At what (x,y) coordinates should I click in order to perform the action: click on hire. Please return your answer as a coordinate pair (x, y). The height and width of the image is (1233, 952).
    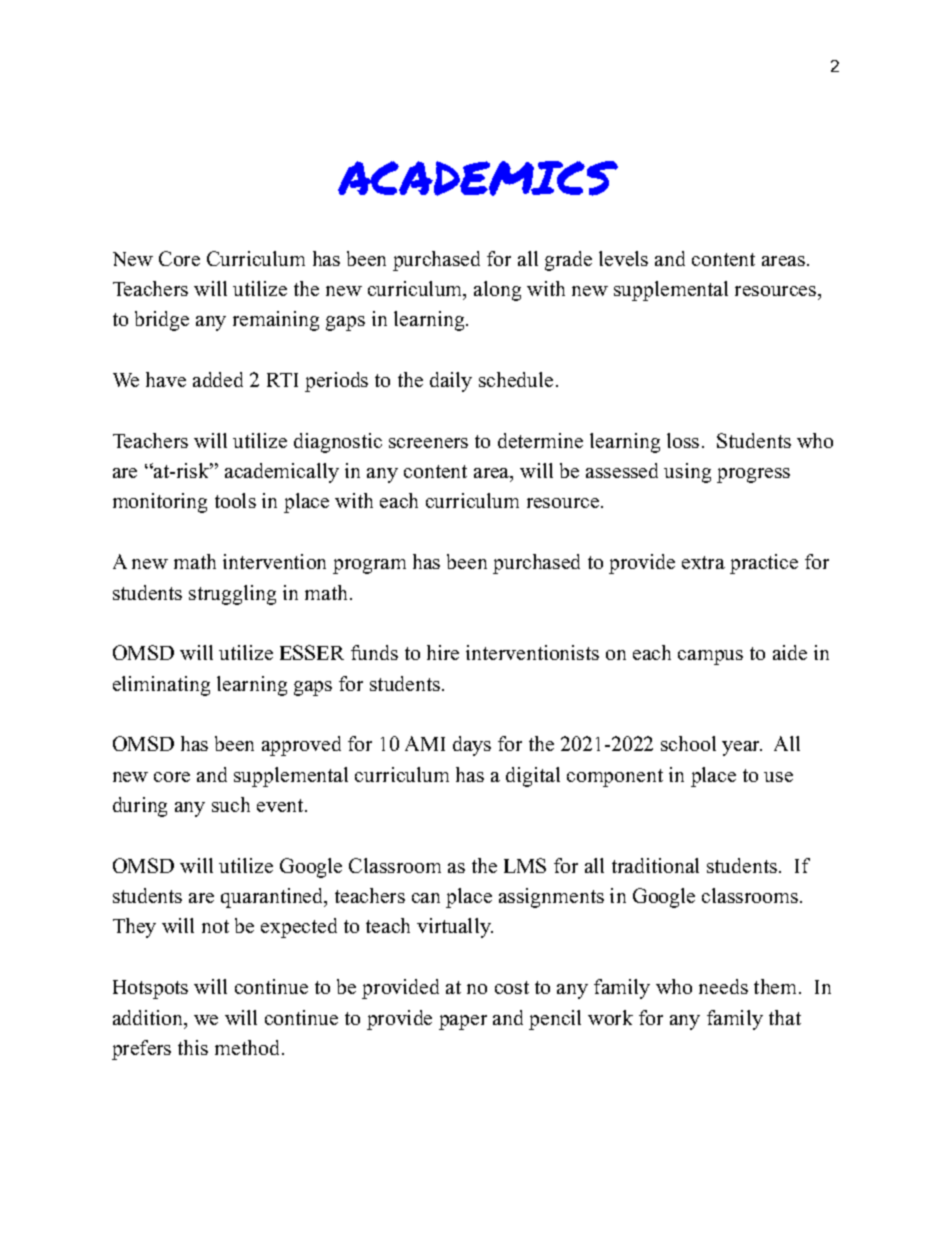
    Looking at the image, I should click on (443, 652).
